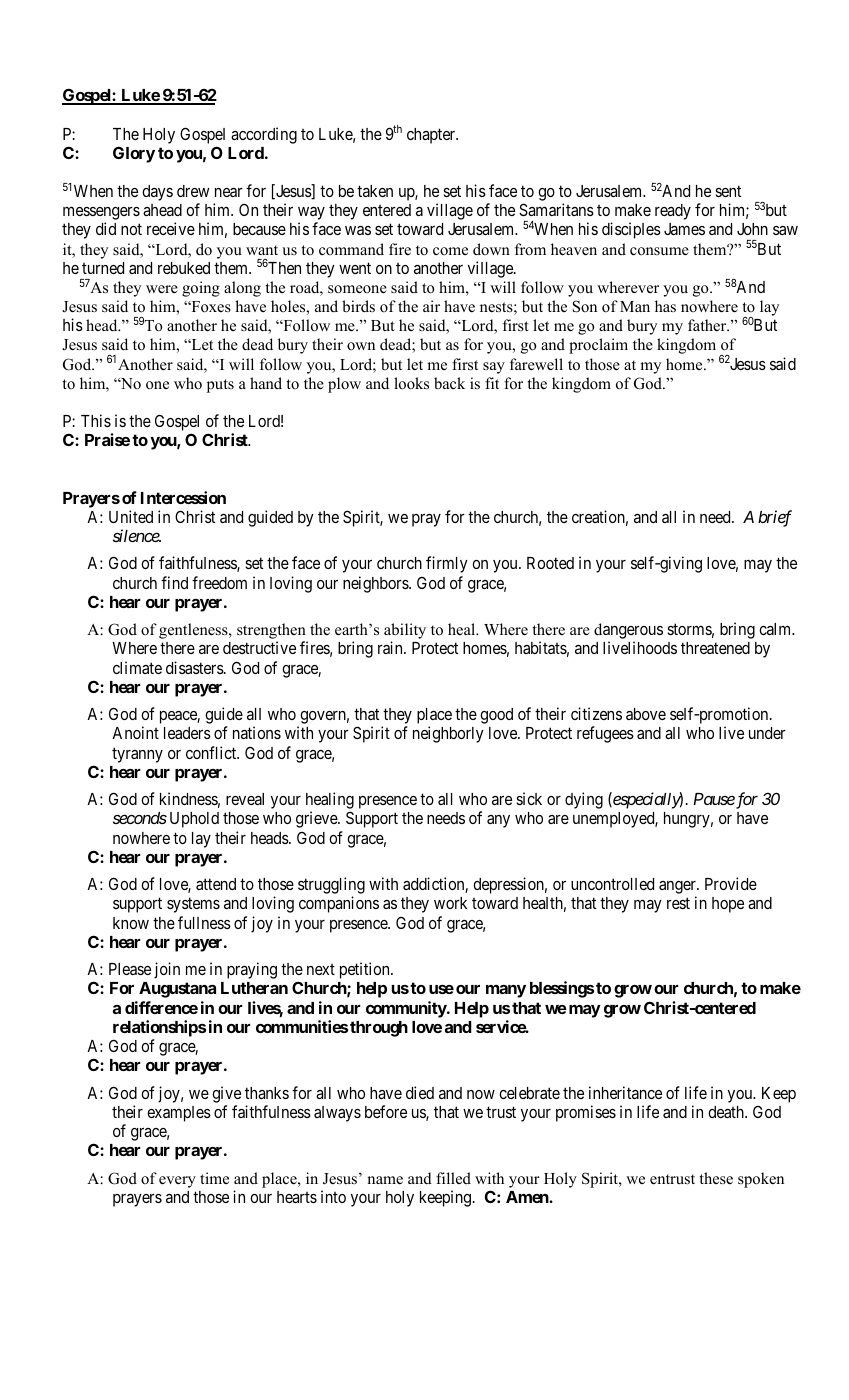  Describe the element at coordinates (716, 1178) in the page. I see `these` at that location.
